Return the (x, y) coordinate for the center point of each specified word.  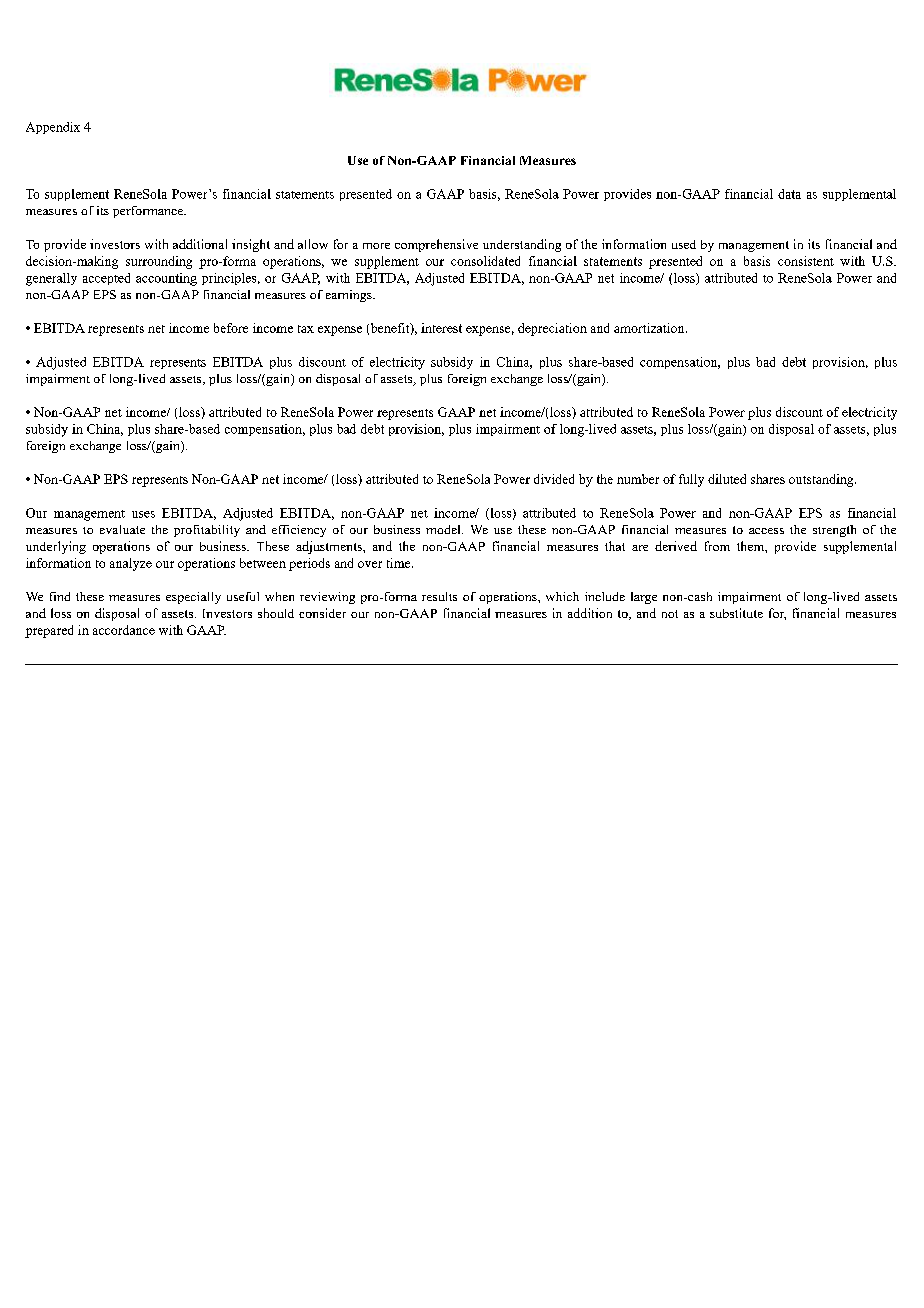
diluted (727, 479)
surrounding (159, 262)
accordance (124, 630)
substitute (736, 613)
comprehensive (436, 245)
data (789, 194)
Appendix (53, 128)
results (439, 596)
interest (441, 328)
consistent (806, 261)
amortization (650, 328)
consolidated (485, 261)
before (231, 328)
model (444, 529)
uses (143, 514)
